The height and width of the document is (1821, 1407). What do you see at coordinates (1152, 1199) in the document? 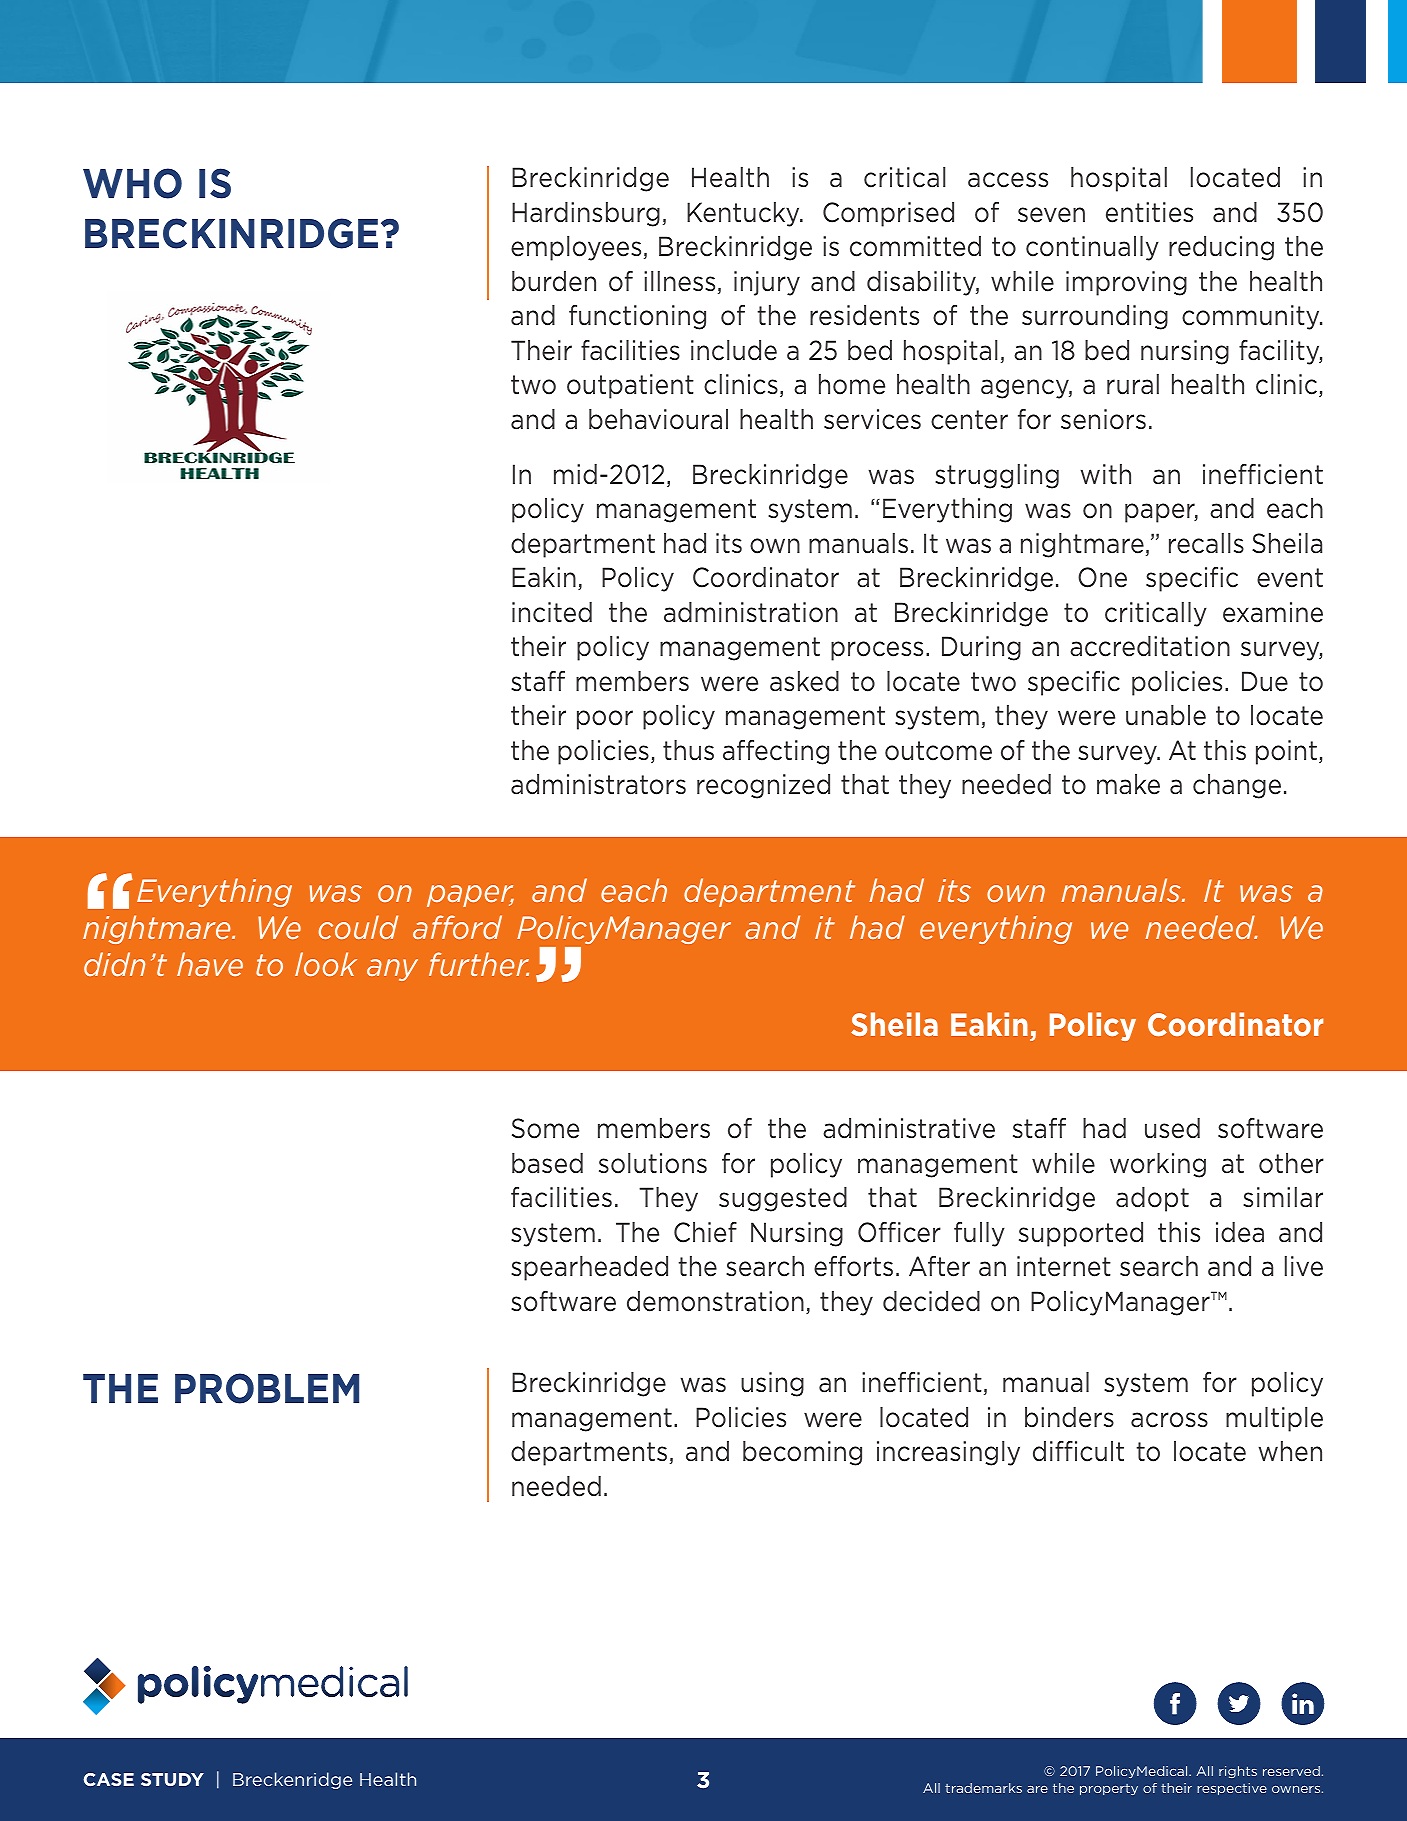
I see `adopt` at bounding box center [1152, 1199].
